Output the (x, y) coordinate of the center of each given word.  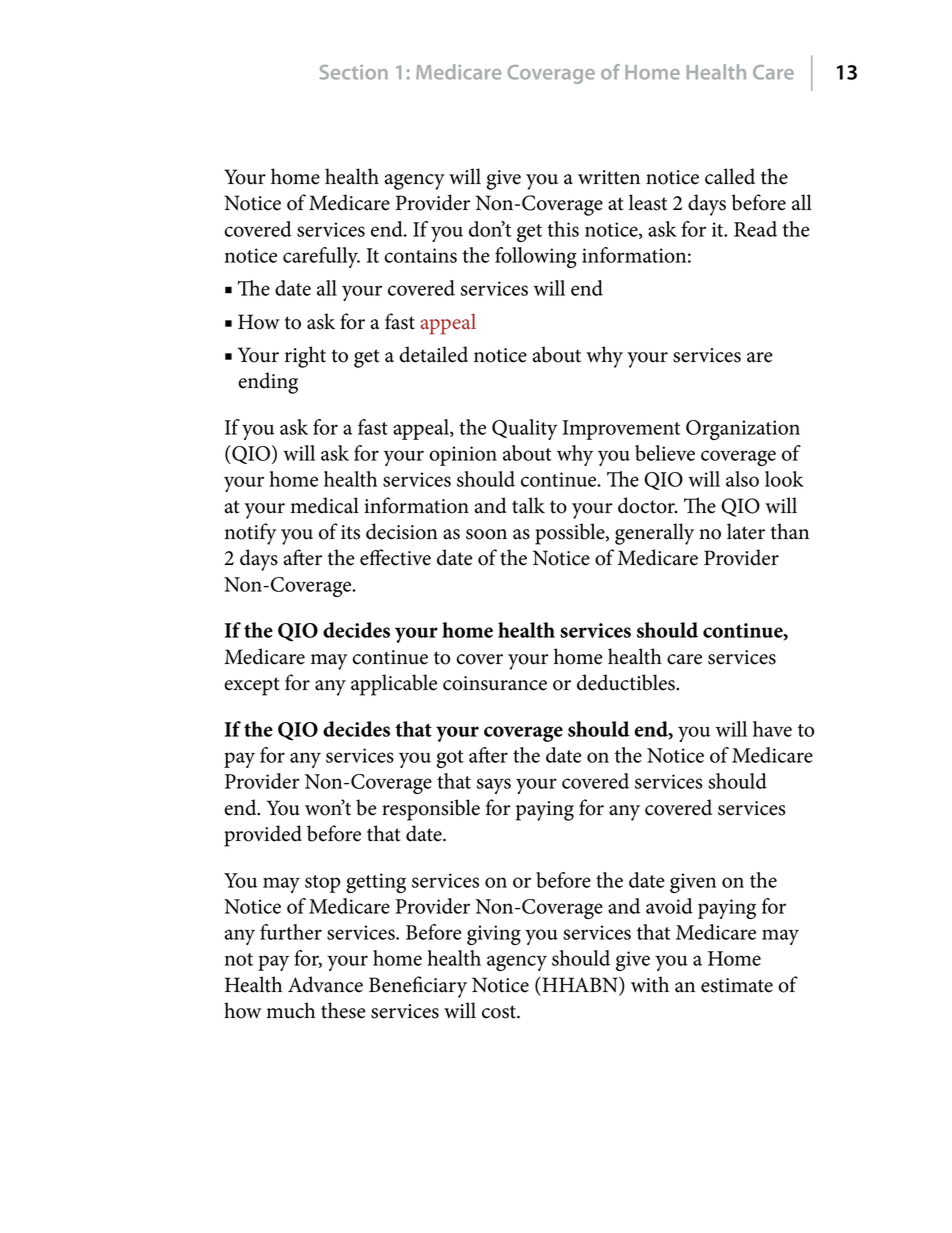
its (350, 532)
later (746, 531)
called (730, 176)
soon (486, 534)
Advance (325, 984)
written (609, 177)
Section (354, 72)
